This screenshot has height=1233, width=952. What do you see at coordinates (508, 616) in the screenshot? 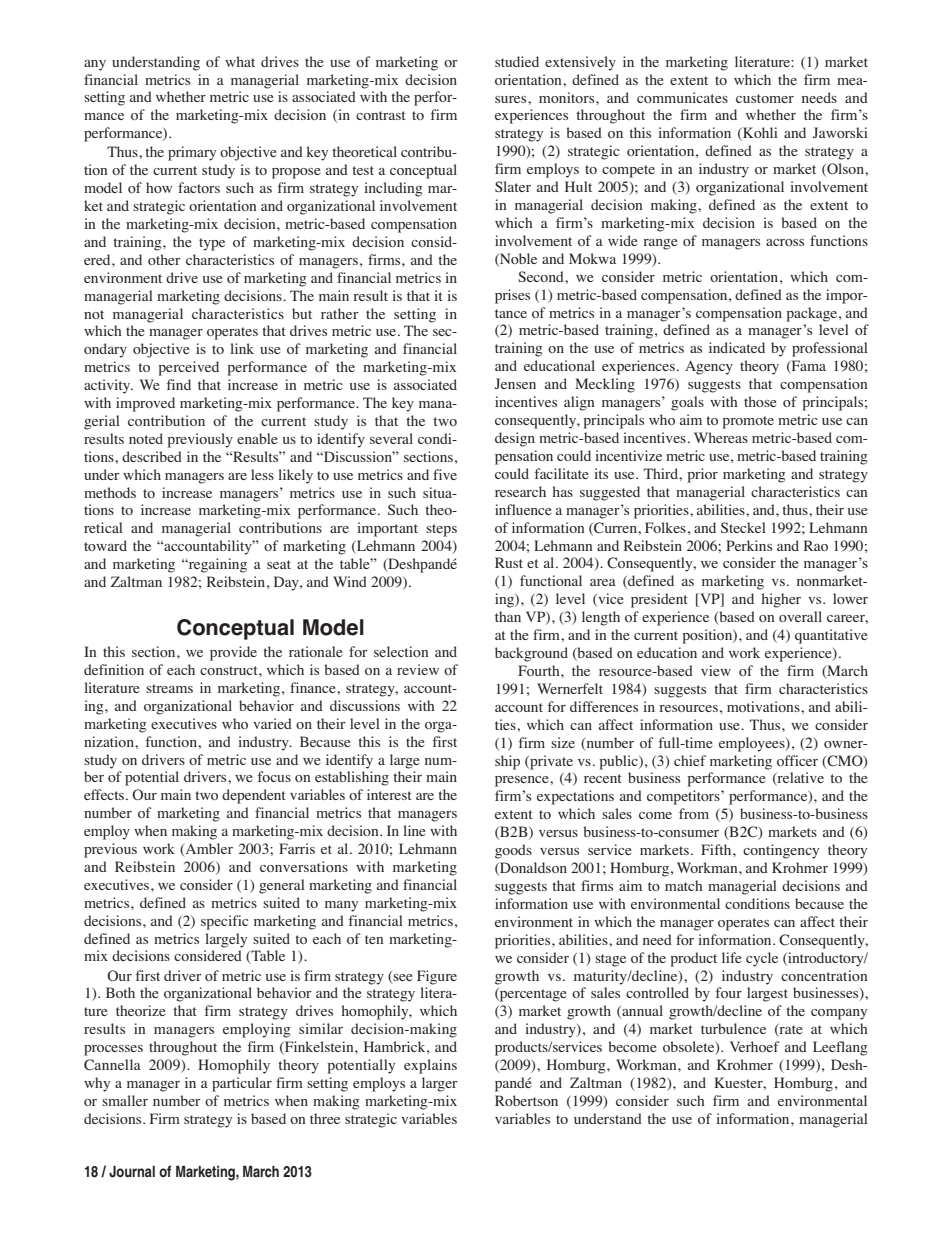
I see `than` at bounding box center [508, 616].
